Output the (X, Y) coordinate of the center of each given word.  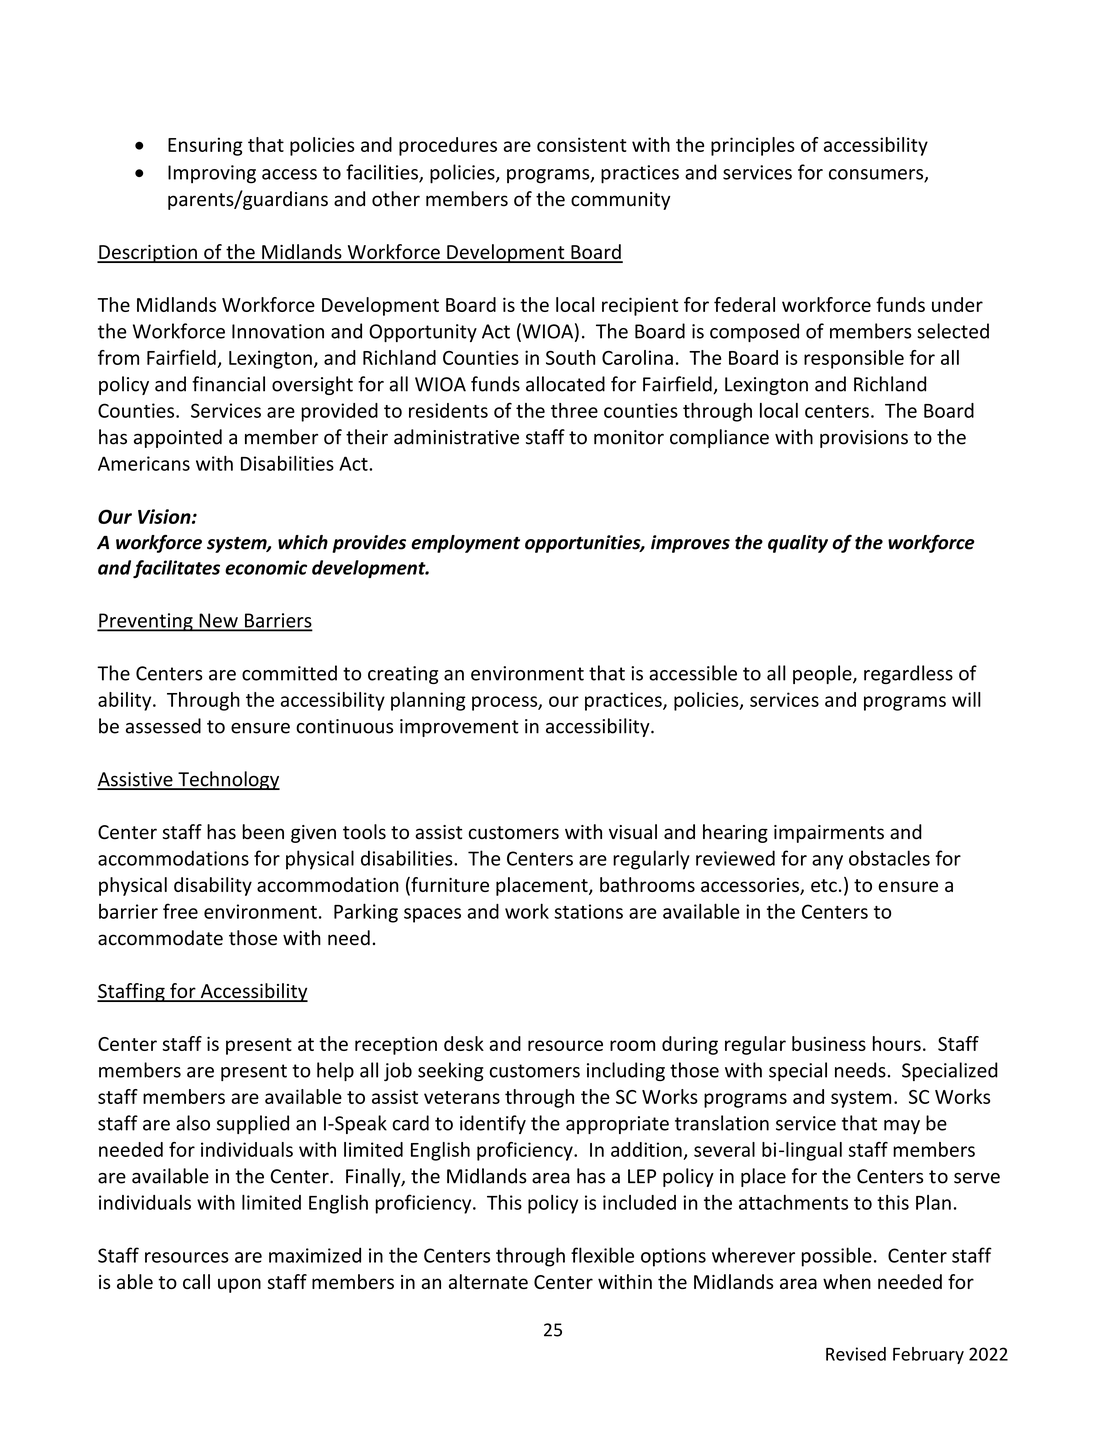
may (902, 1127)
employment (465, 544)
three (574, 410)
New (218, 621)
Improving (212, 174)
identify (493, 1124)
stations (588, 911)
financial (228, 384)
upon (239, 1285)
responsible (854, 359)
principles (753, 146)
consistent (582, 144)
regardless (908, 674)
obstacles (889, 858)
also (193, 1123)
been (263, 832)
